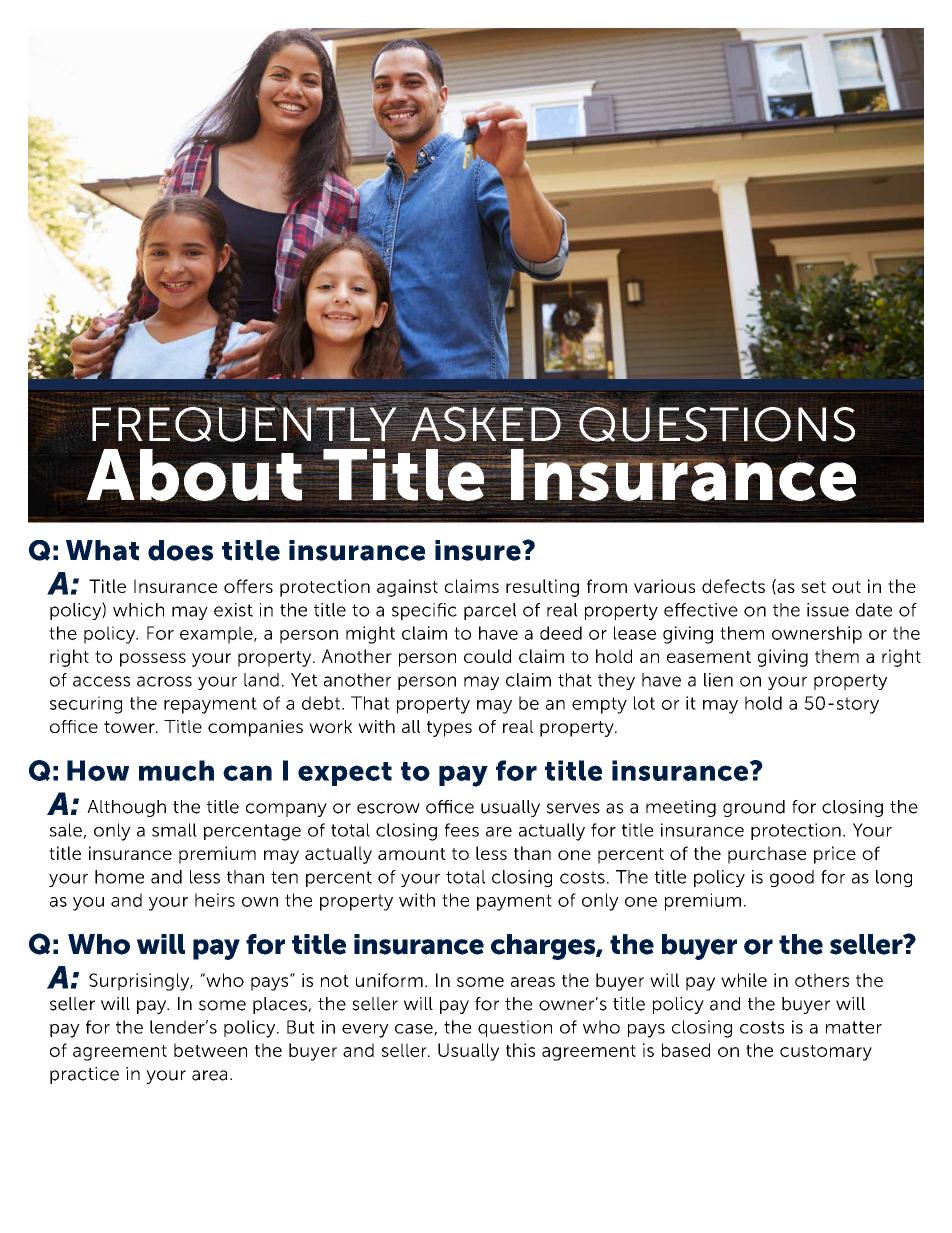 This image has height=1233, width=952. Describe the element at coordinates (486, 423) in the image. I see `ASKED` at that location.
